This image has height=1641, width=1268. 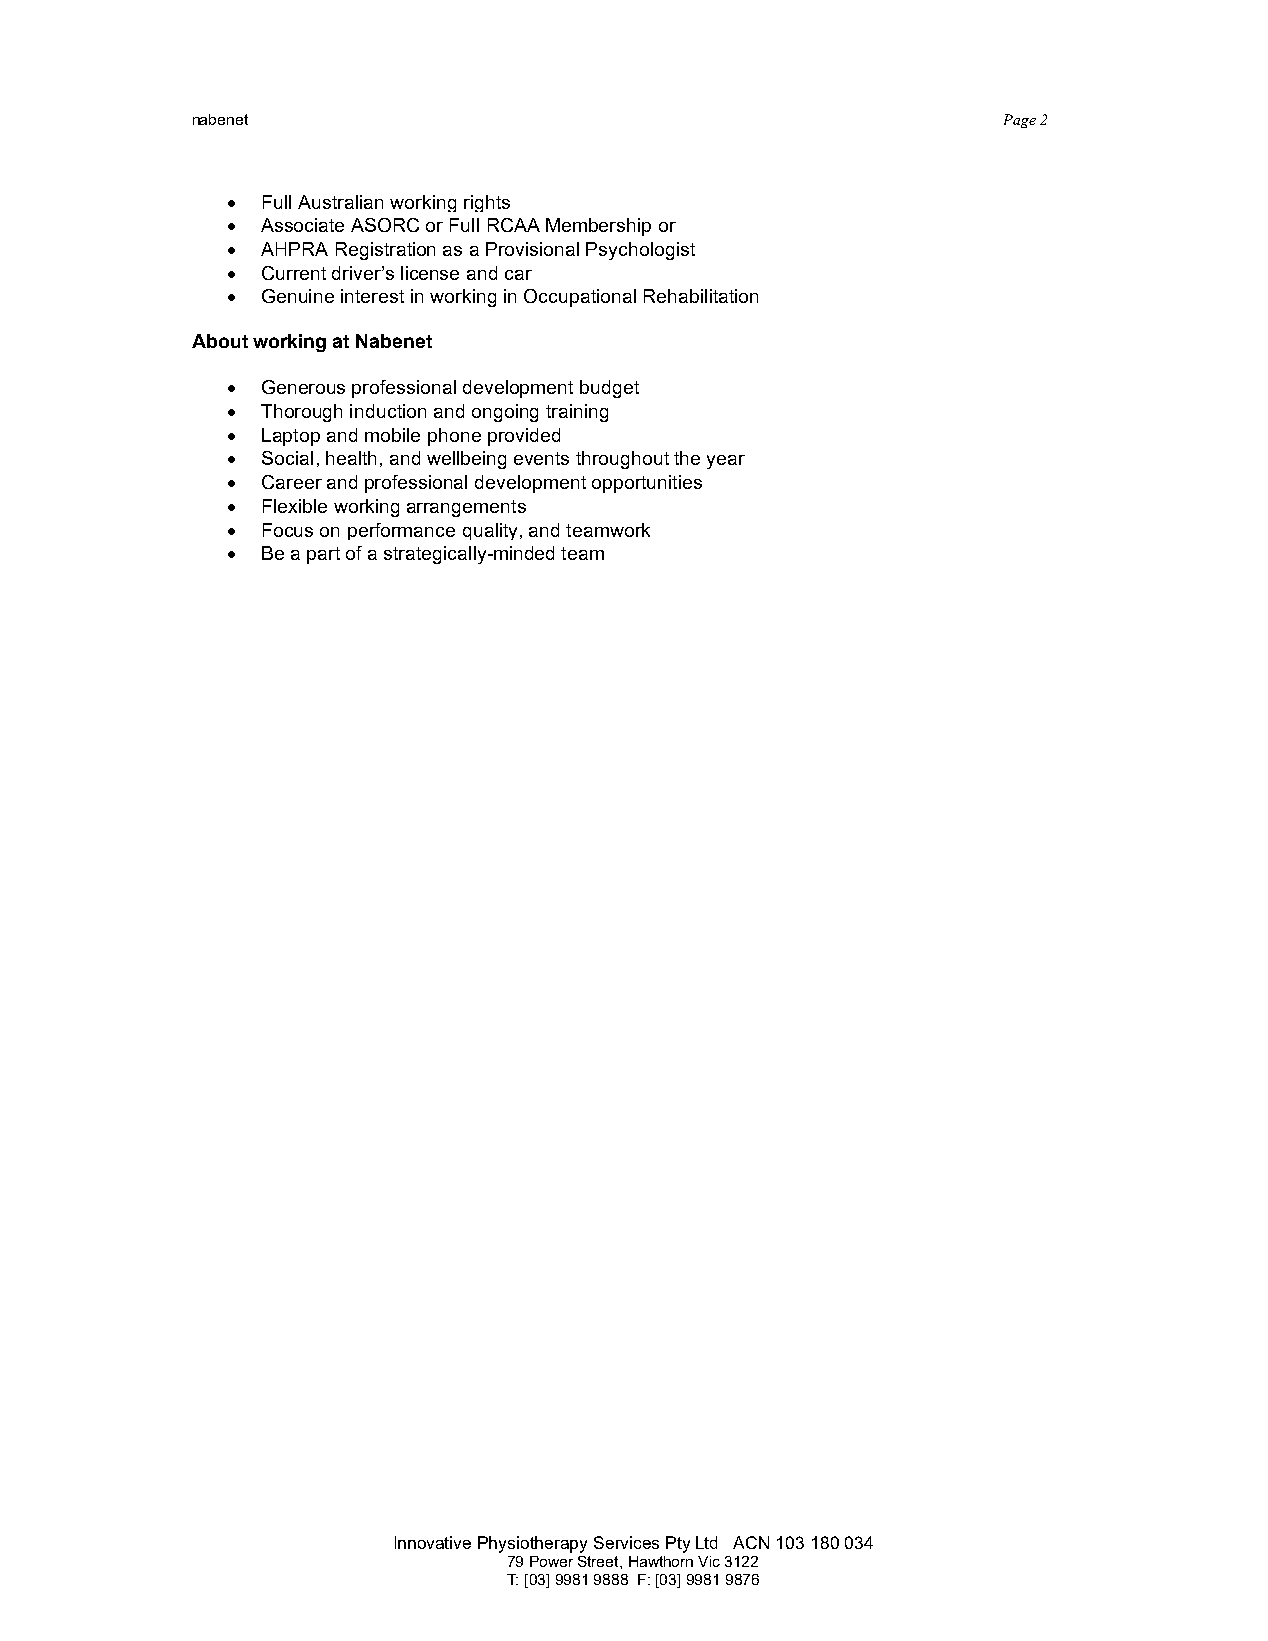 I want to click on Membership, so click(x=598, y=227).
